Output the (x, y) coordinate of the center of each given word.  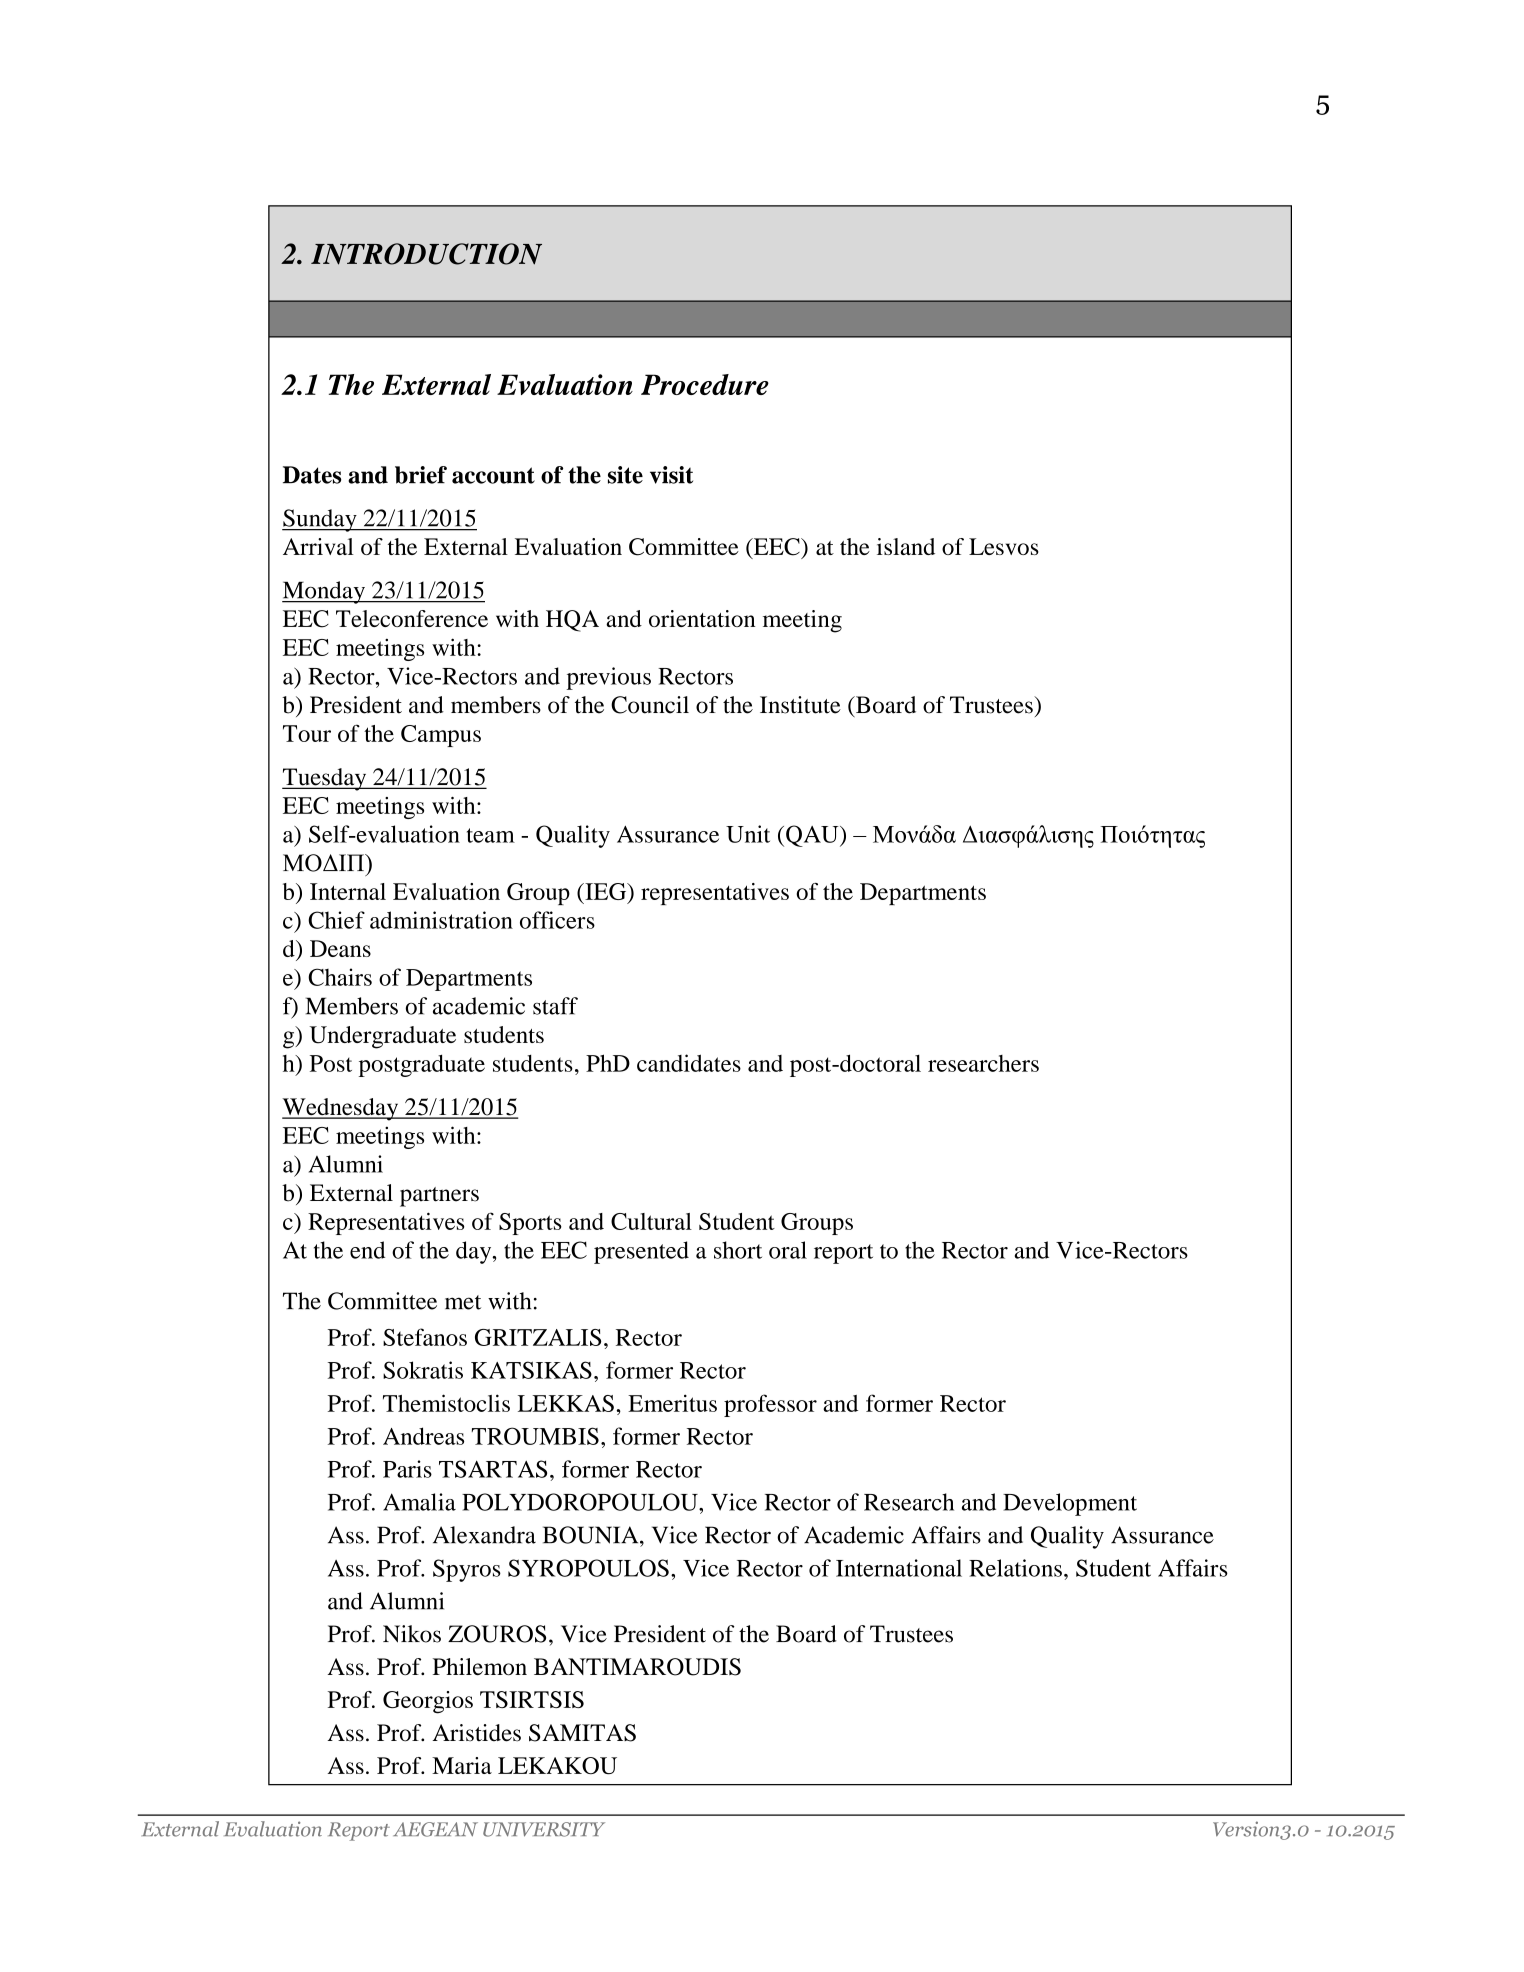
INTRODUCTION (426, 254)
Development (1070, 1504)
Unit (748, 834)
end (367, 1250)
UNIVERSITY (544, 1829)
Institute (800, 705)
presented (641, 1252)
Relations (1015, 1568)
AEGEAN (435, 1829)
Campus (441, 736)
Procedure (705, 384)
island (906, 546)
